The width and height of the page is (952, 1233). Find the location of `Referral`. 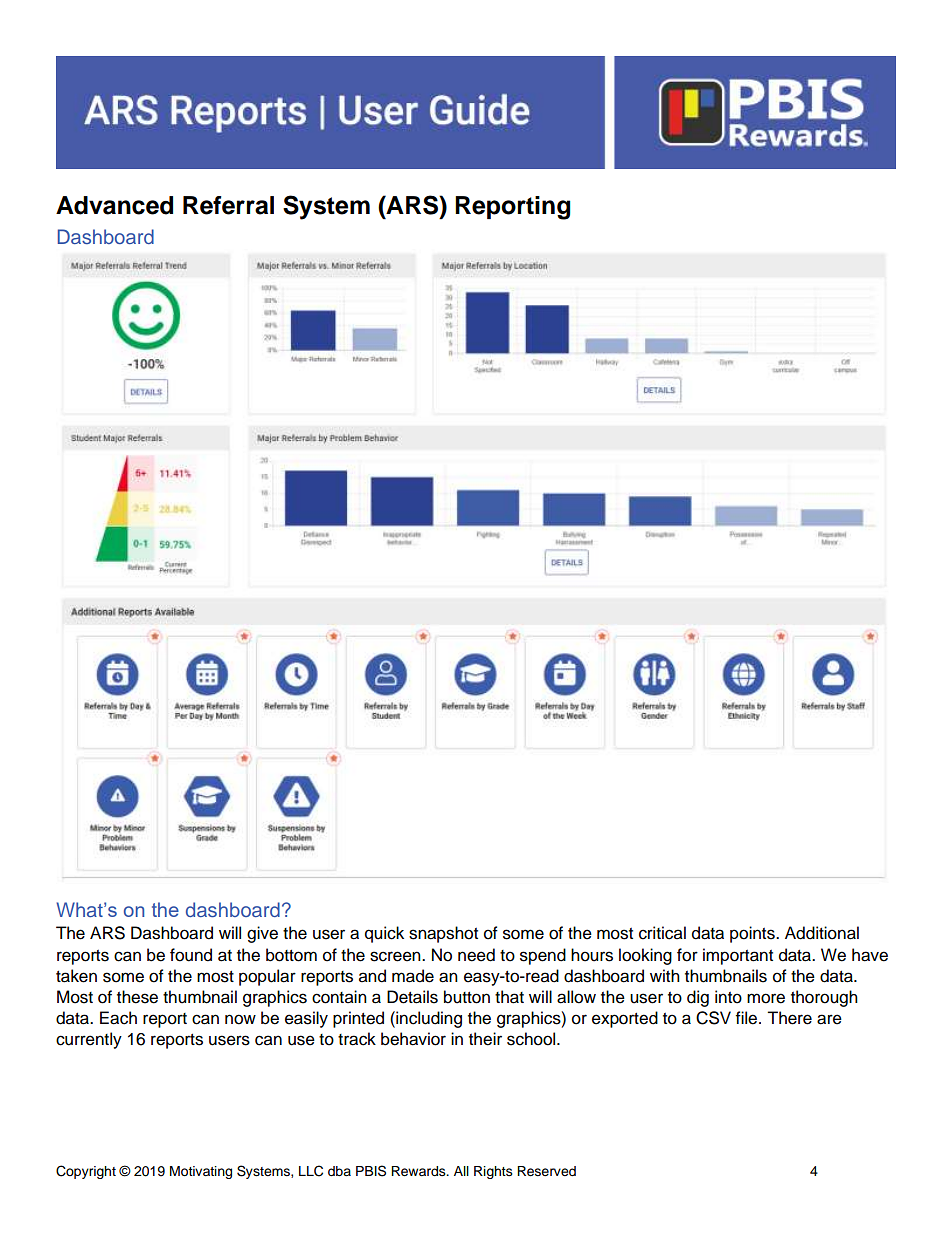

Referral is located at coordinates (228, 205).
